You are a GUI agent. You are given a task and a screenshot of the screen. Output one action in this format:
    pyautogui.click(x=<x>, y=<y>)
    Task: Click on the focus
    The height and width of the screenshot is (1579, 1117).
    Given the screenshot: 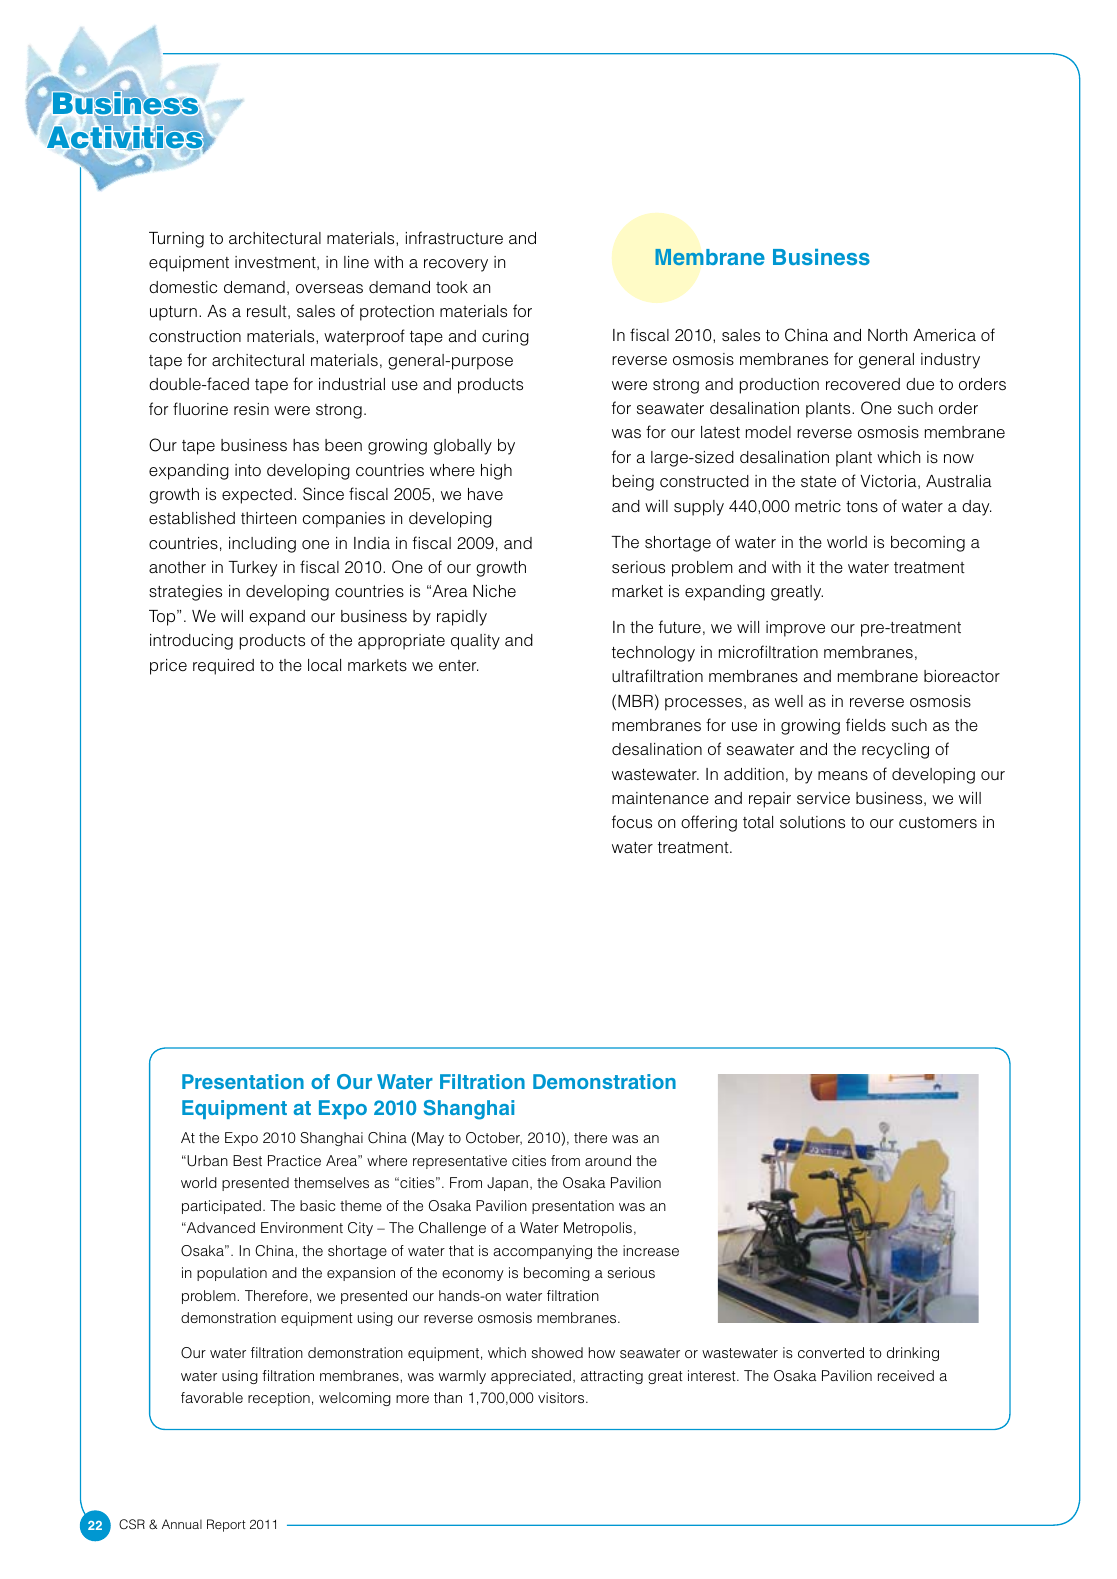 What is the action you would take?
    pyautogui.click(x=632, y=822)
